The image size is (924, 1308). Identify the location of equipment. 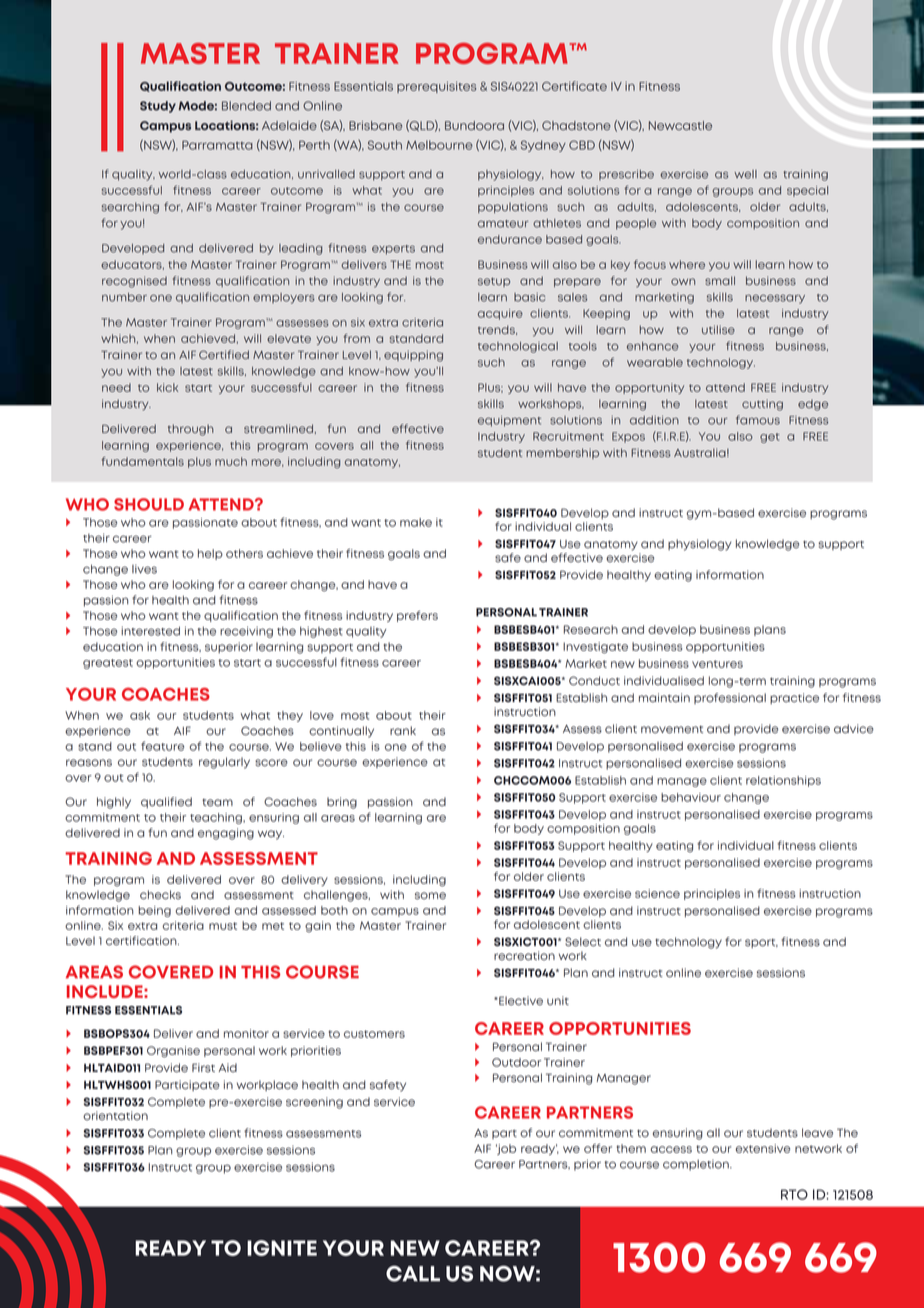
(509, 421).
